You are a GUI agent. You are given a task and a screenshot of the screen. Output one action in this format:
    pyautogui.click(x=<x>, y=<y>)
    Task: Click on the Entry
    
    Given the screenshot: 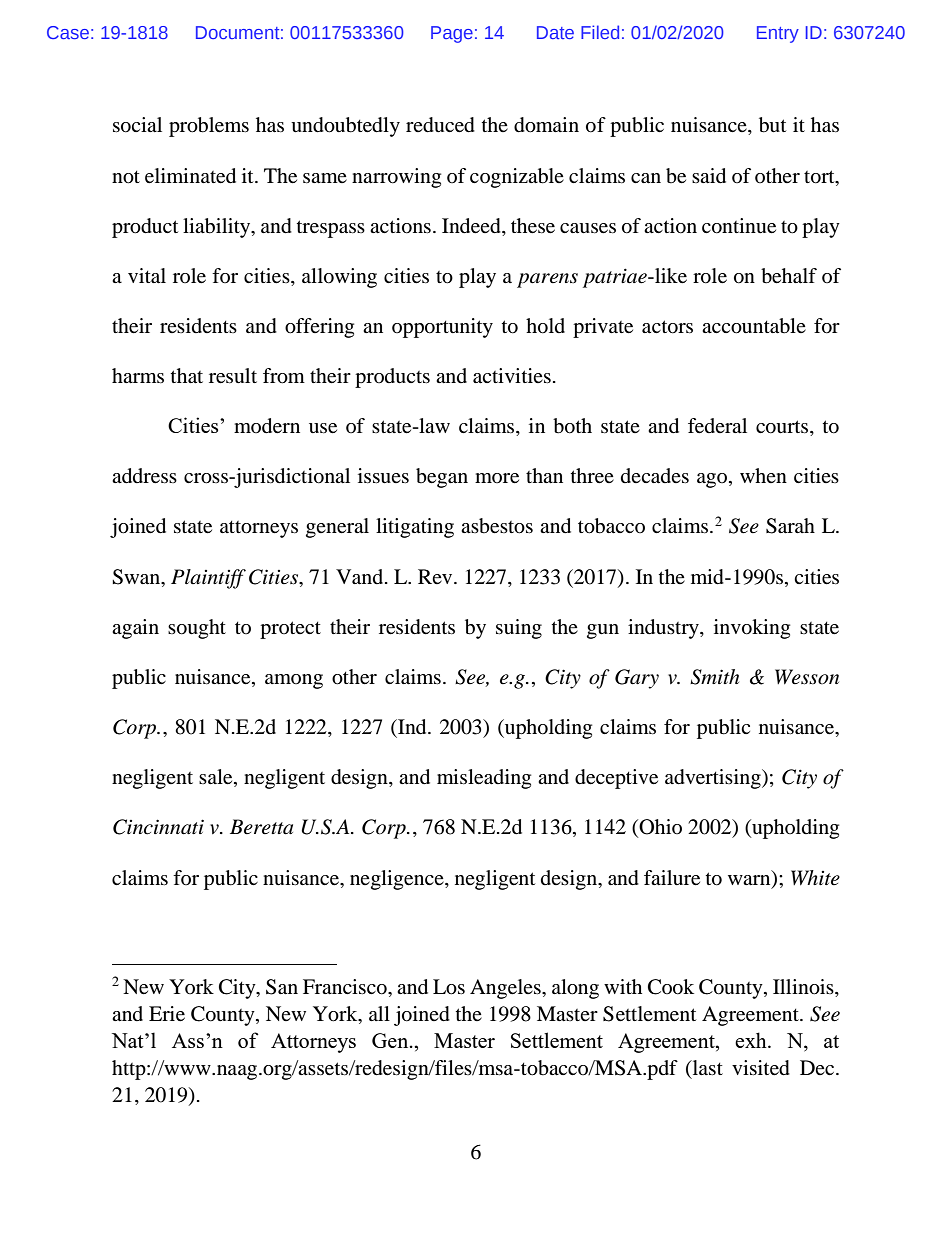 What is the action you would take?
    pyautogui.click(x=778, y=34)
